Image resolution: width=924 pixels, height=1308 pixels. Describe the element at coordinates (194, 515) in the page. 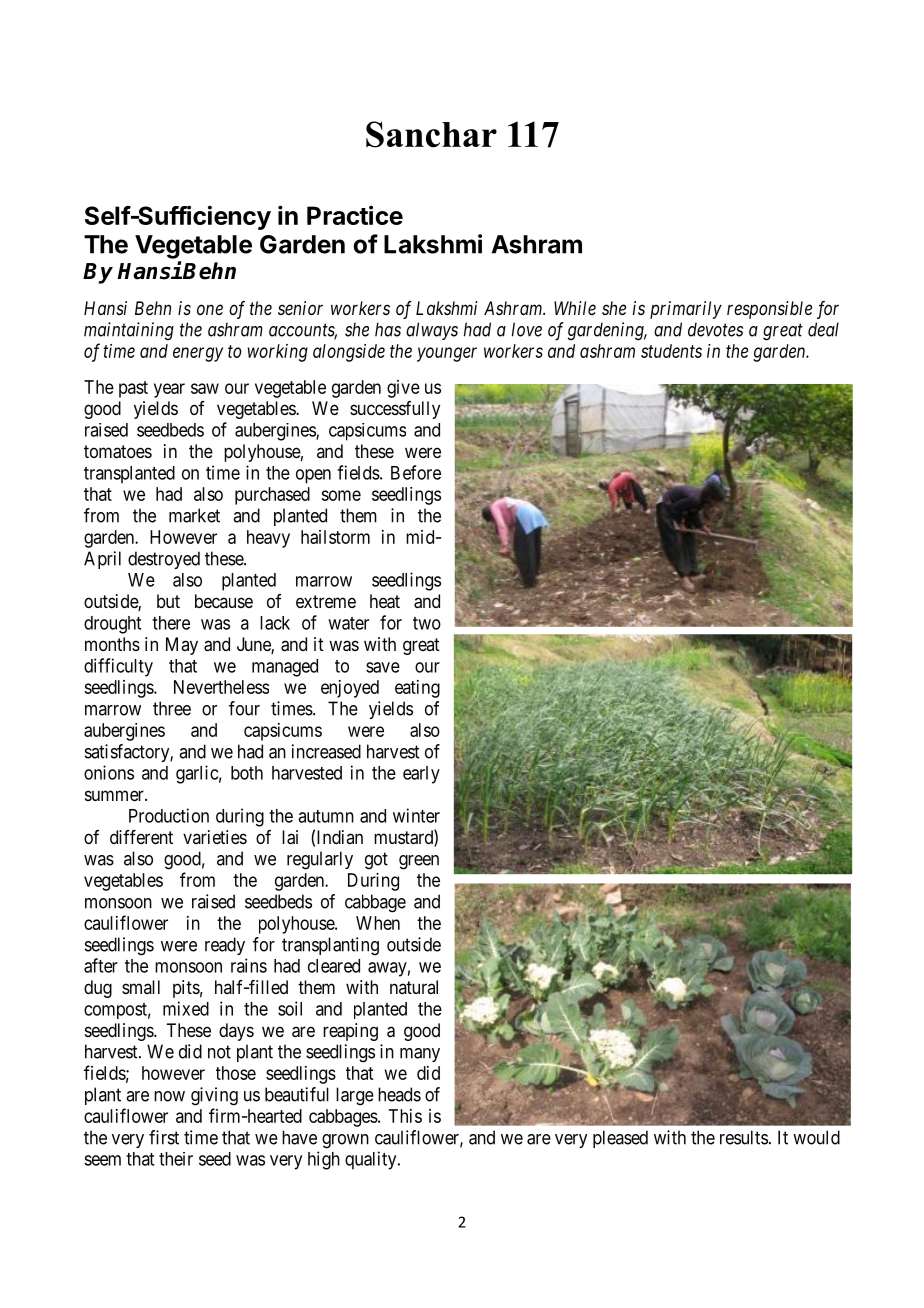

I see `market` at that location.
